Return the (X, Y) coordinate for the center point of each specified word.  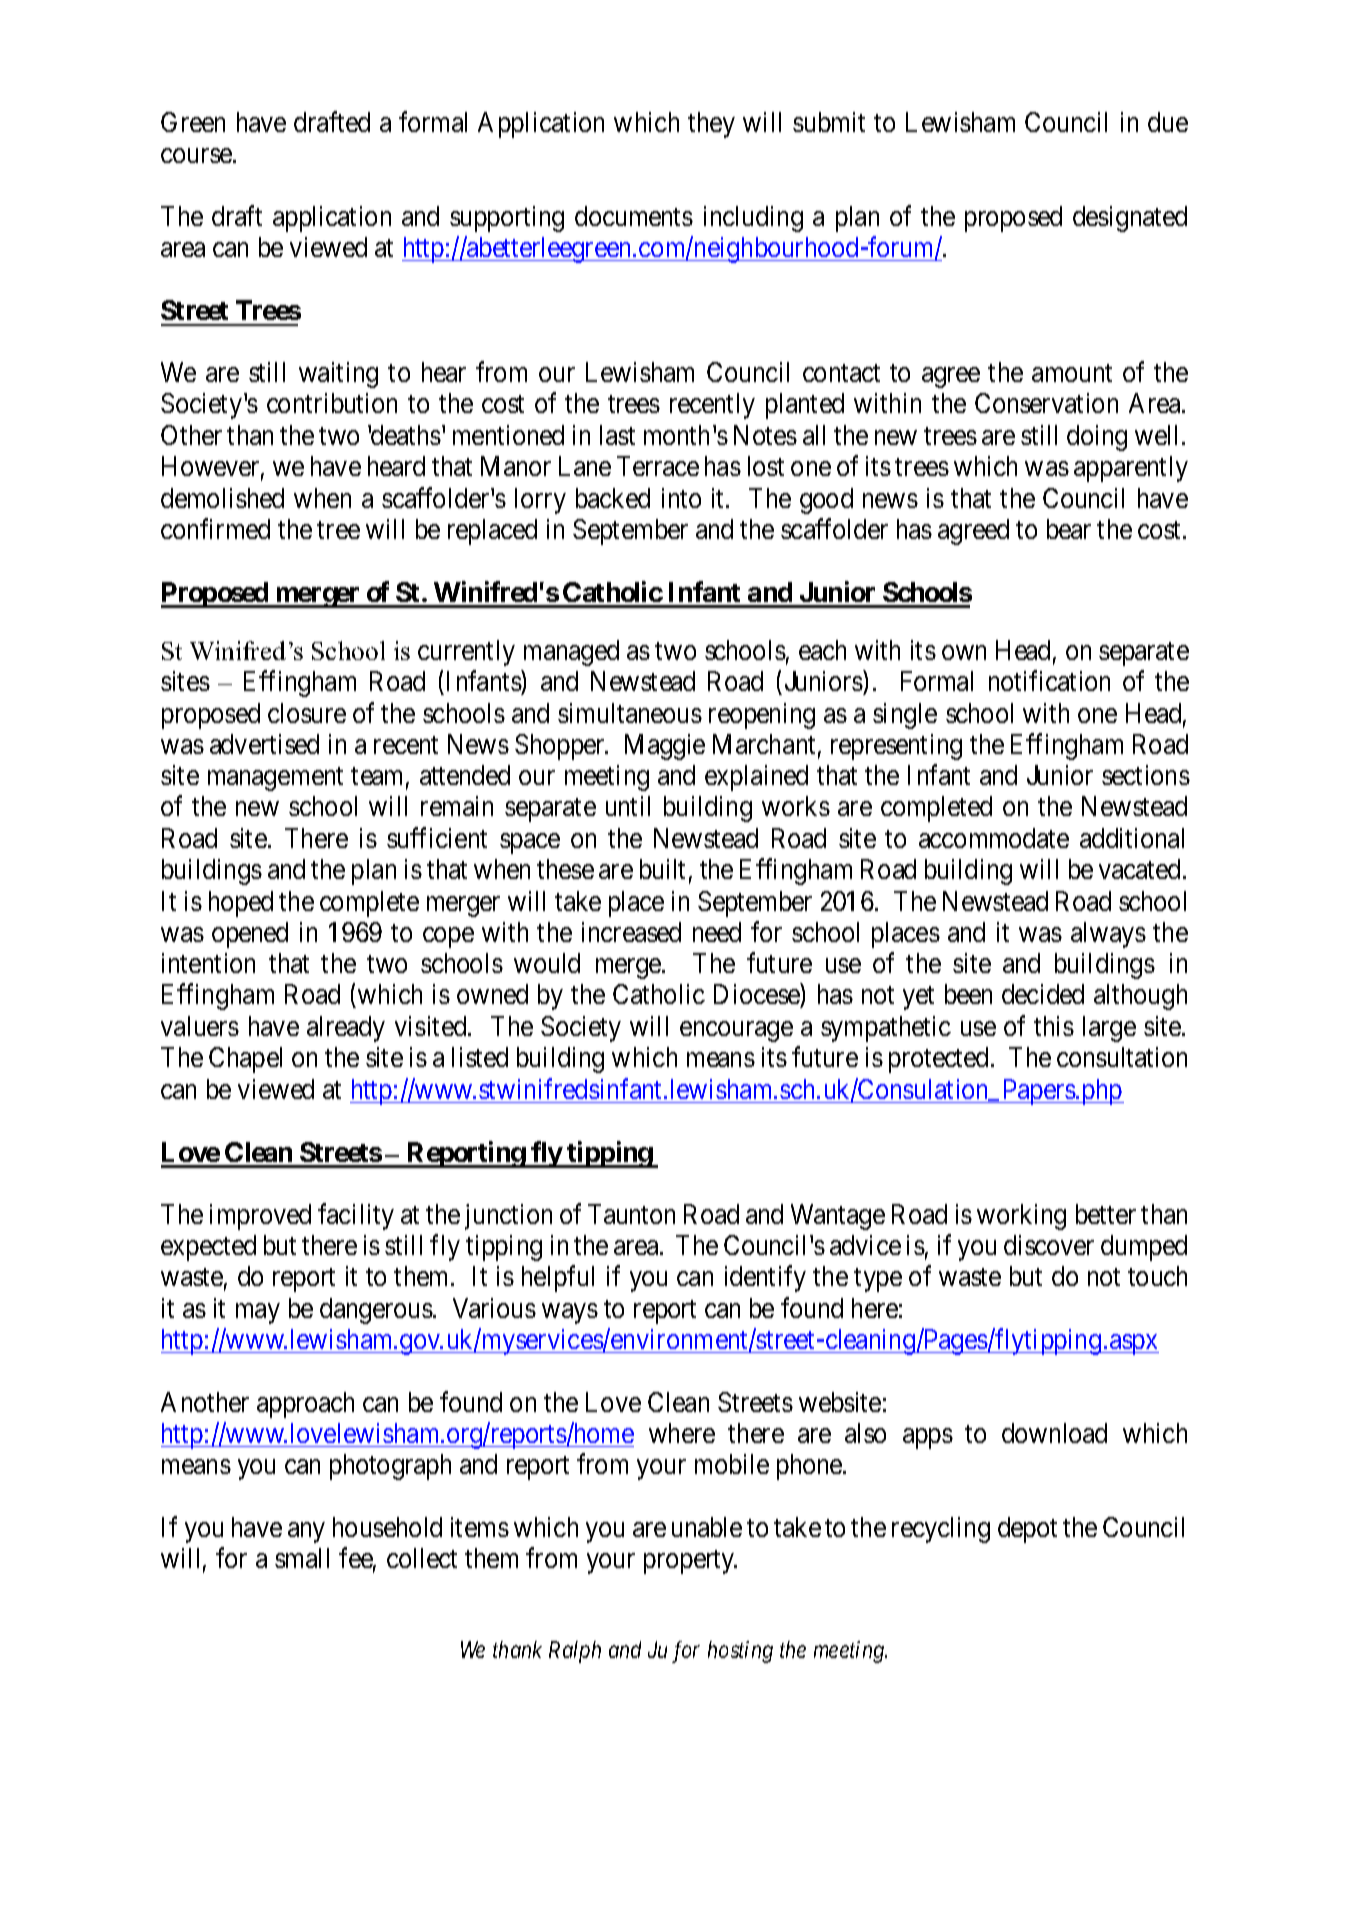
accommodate (994, 838)
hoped (241, 904)
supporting (507, 219)
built (662, 869)
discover (1049, 1245)
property (690, 1562)
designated (1130, 219)
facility (356, 1216)
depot (1027, 1530)
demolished (222, 498)
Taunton (631, 1214)
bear (1069, 529)
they (711, 125)
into (681, 498)
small (302, 1558)
